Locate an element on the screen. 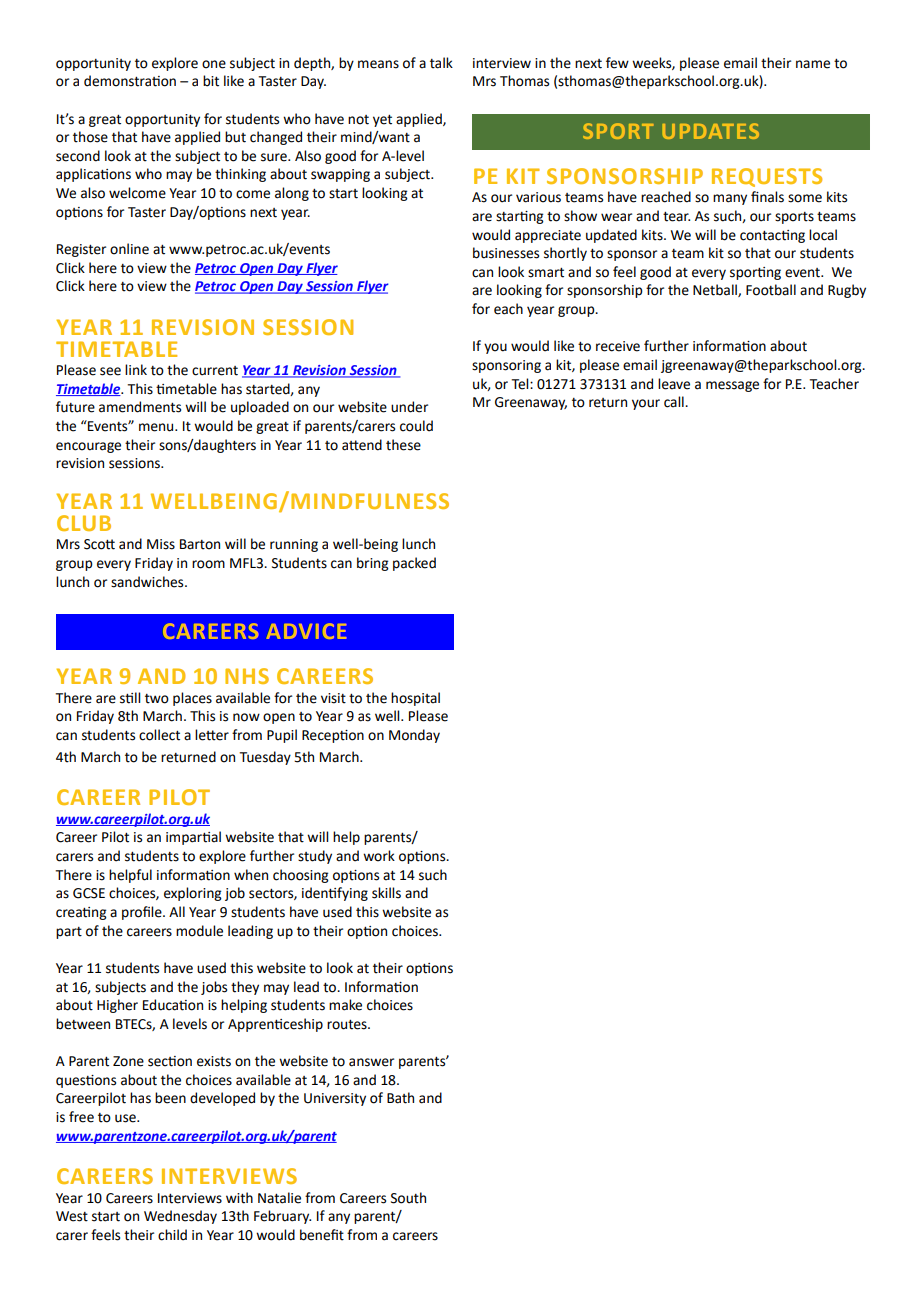  demonstration is located at coordinates (130, 81).
